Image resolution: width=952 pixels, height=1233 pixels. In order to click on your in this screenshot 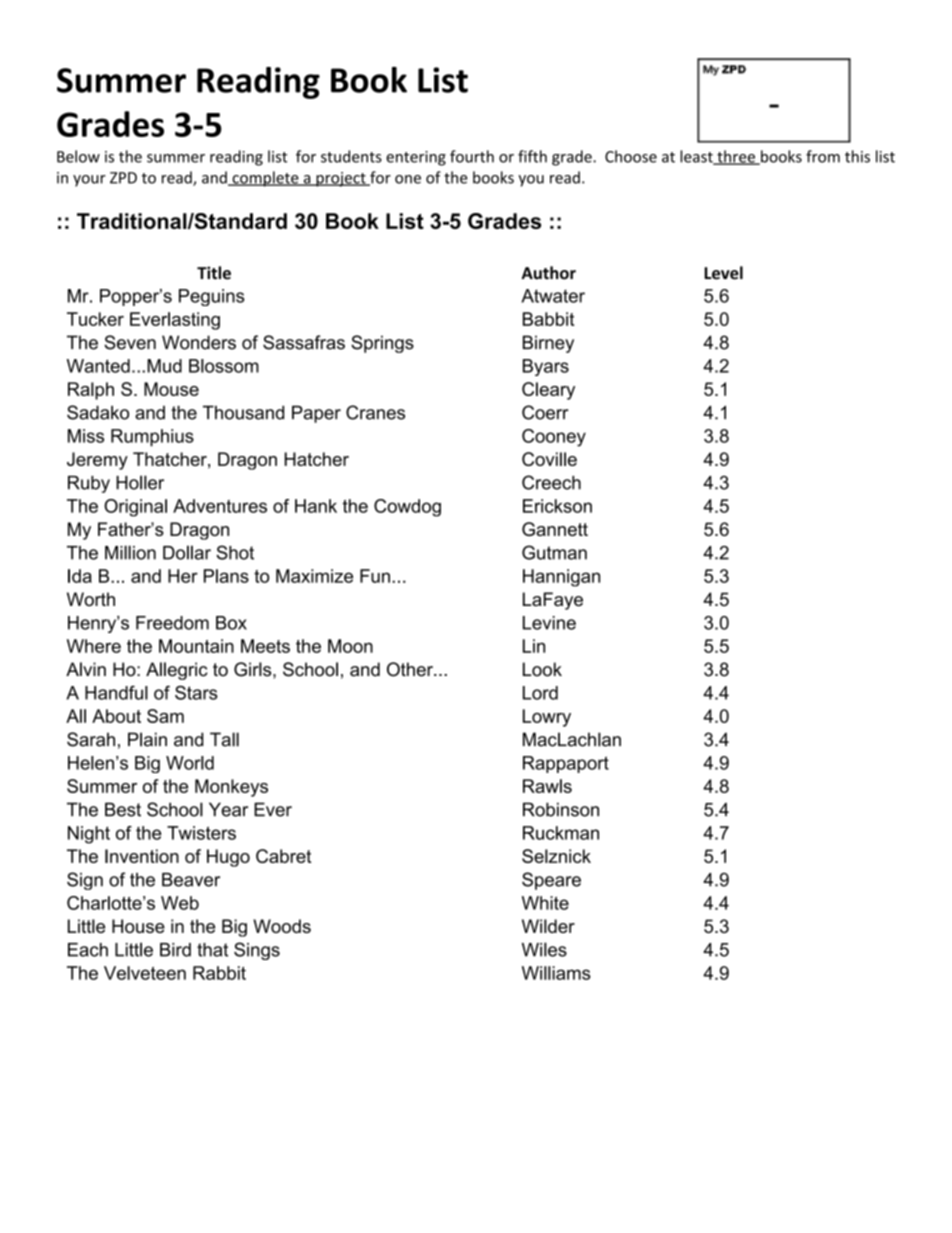, I will do `click(89, 181)`.
